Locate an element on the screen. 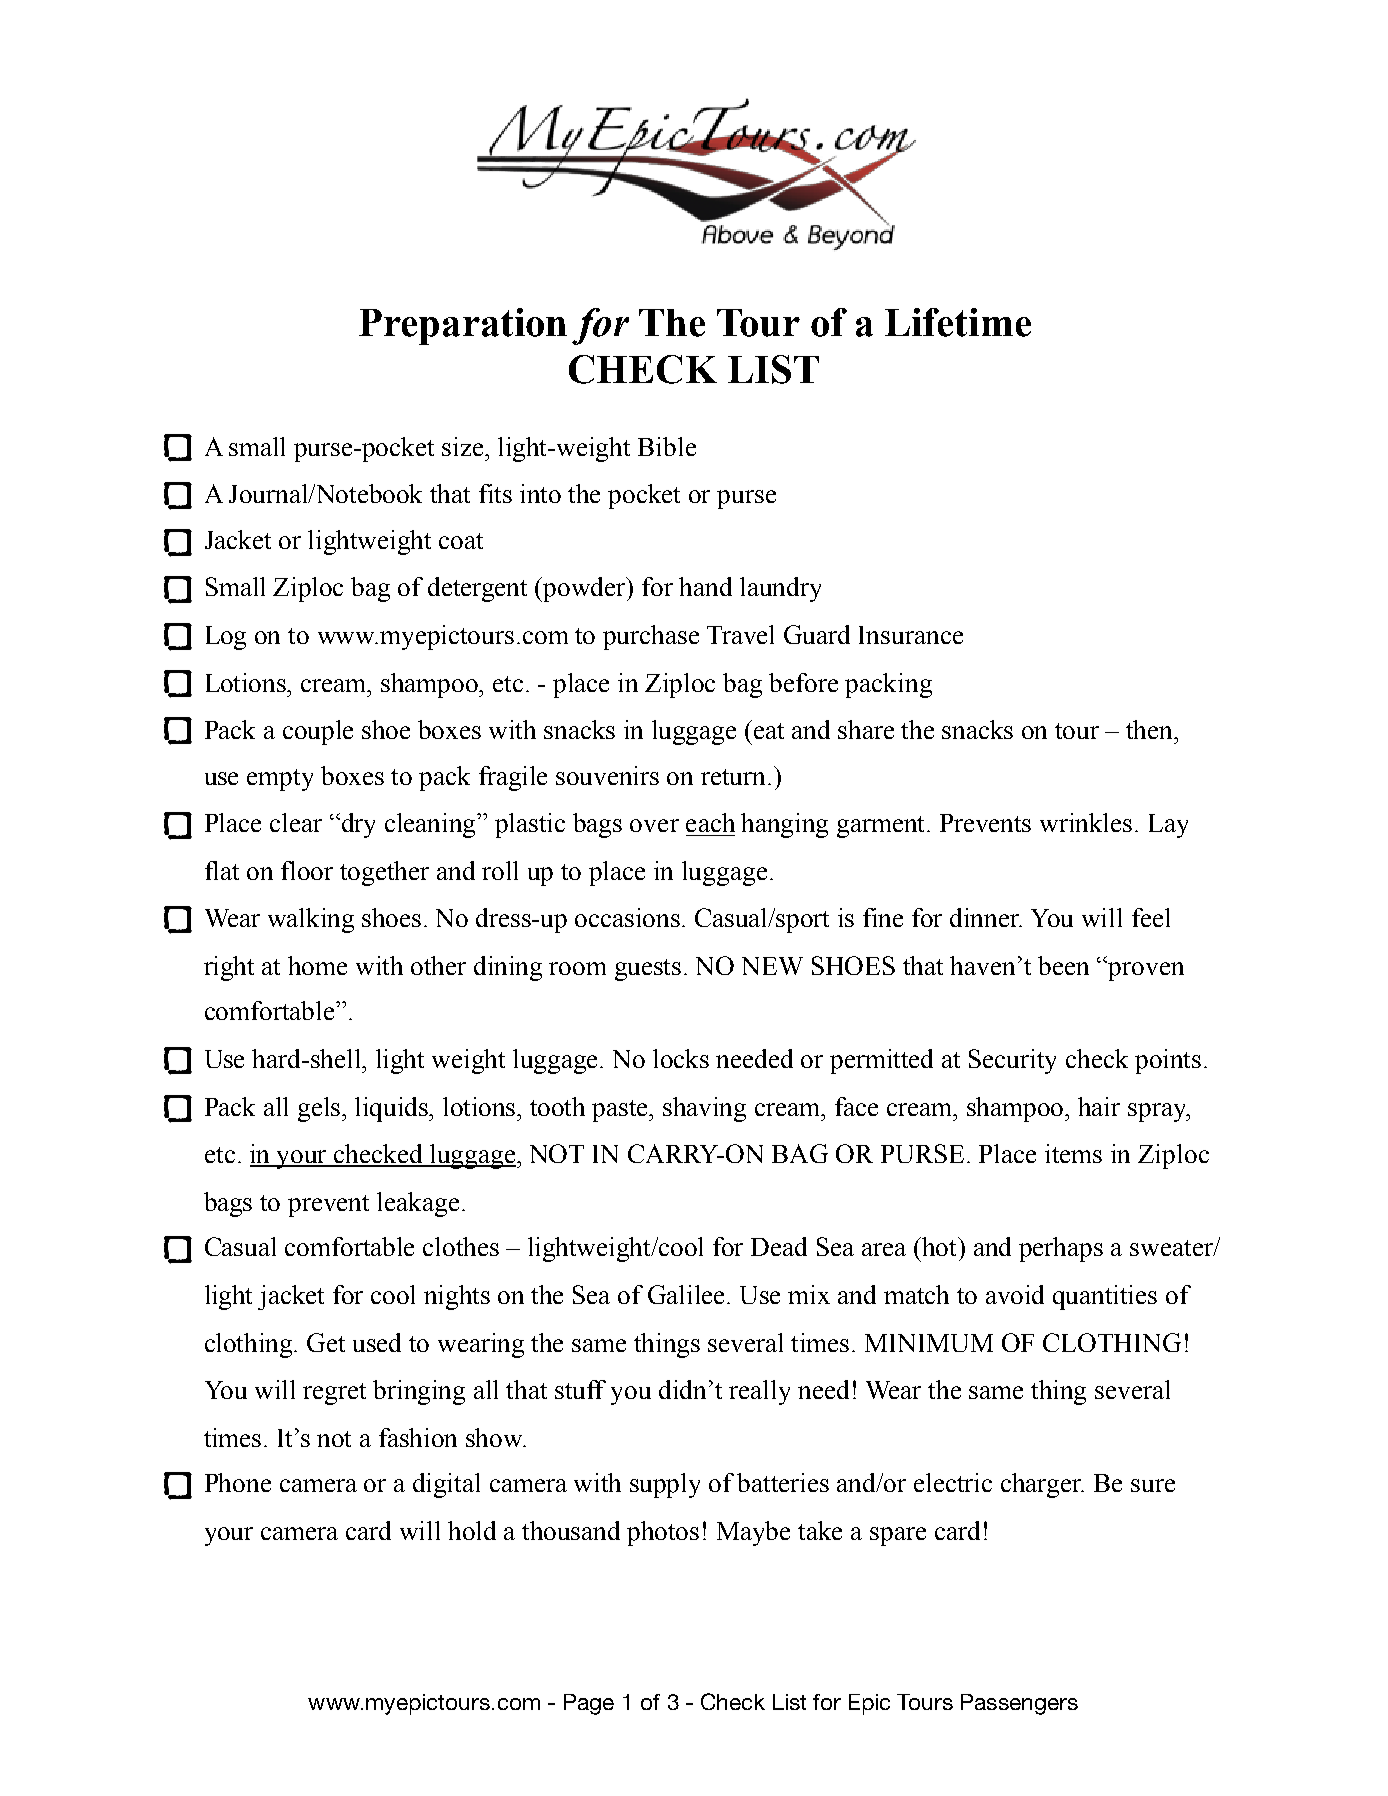  home is located at coordinates (317, 965).
